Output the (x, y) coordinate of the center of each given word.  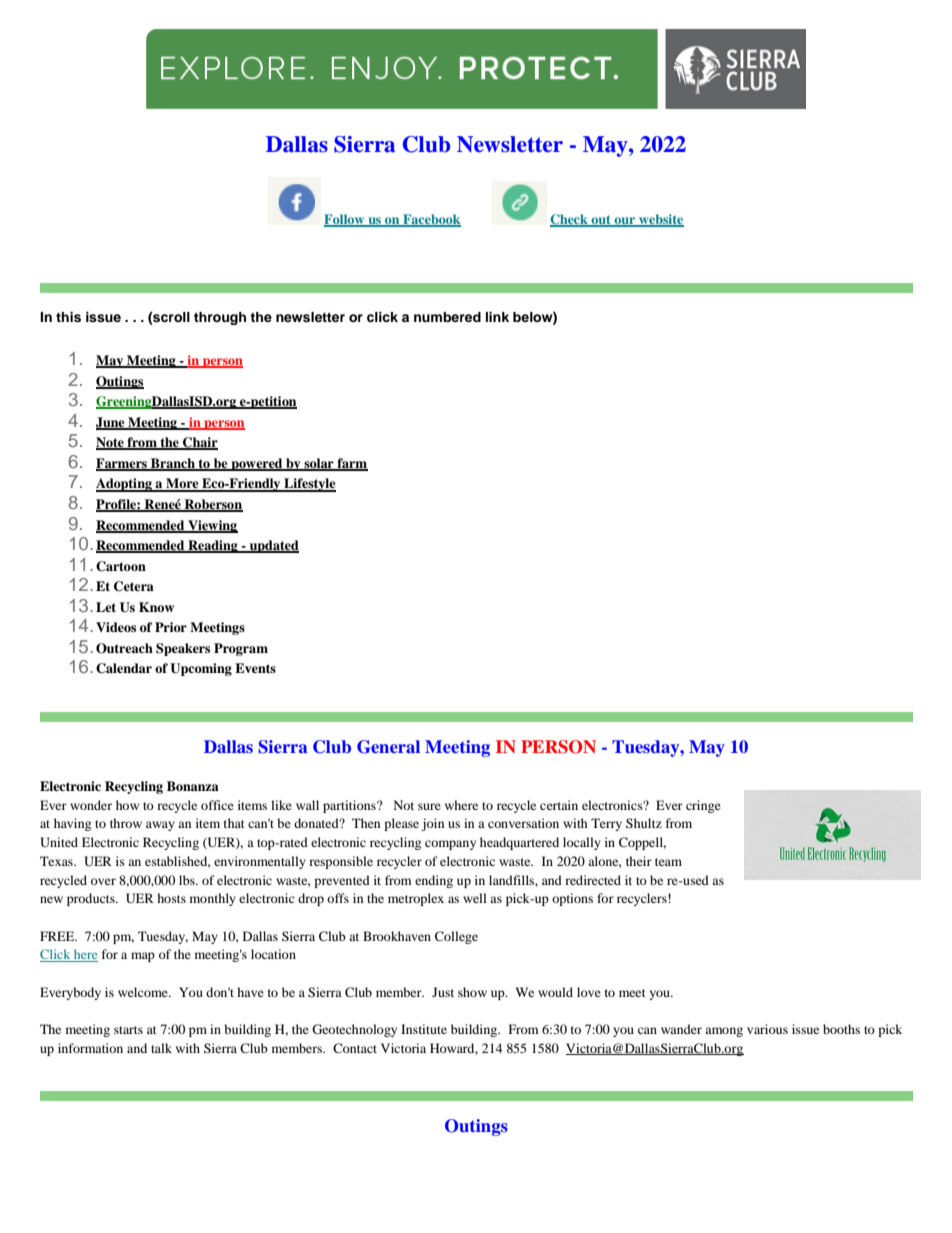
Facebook (431, 220)
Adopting (125, 485)
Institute (424, 1029)
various (767, 1029)
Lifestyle (309, 485)
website (660, 220)
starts (128, 1030)
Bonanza (193, 786)
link (497, 317)
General (388, 747)
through (220, 318)
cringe (703, 806)
